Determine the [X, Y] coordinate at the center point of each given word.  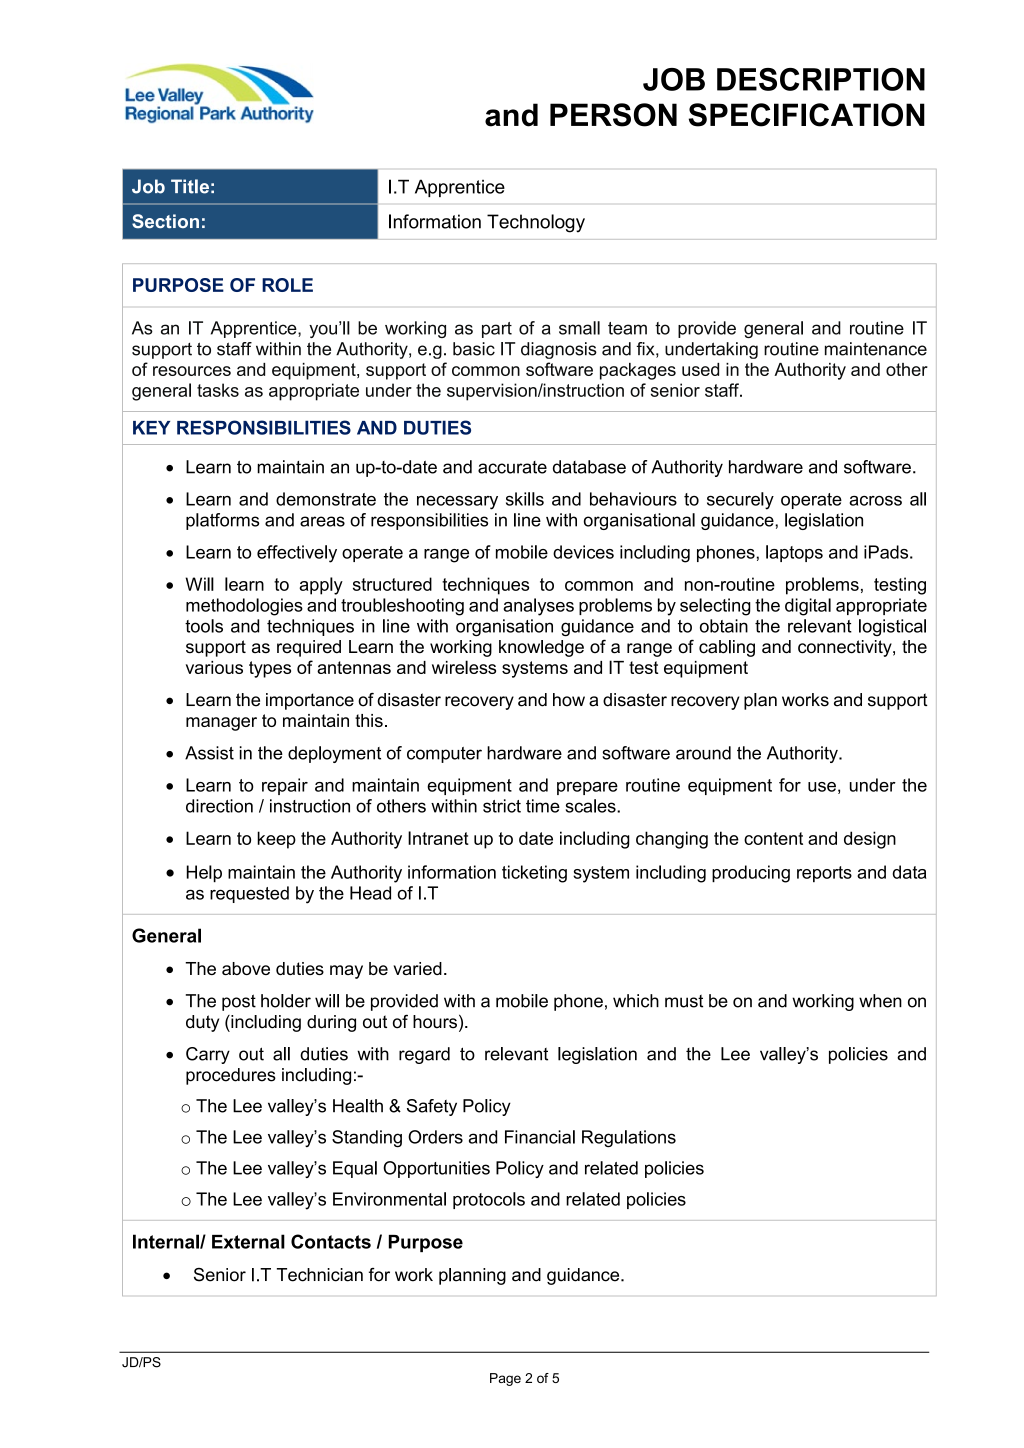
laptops [794, 553]
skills [525, 499]
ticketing [534, 874]
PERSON [613, 115]
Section [165, 221]
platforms [222, 521]
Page [505, 1379]
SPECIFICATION [807, 115]
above [246, 968]
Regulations [629, 1139]
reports [824, 874]
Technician [320, 1275]
